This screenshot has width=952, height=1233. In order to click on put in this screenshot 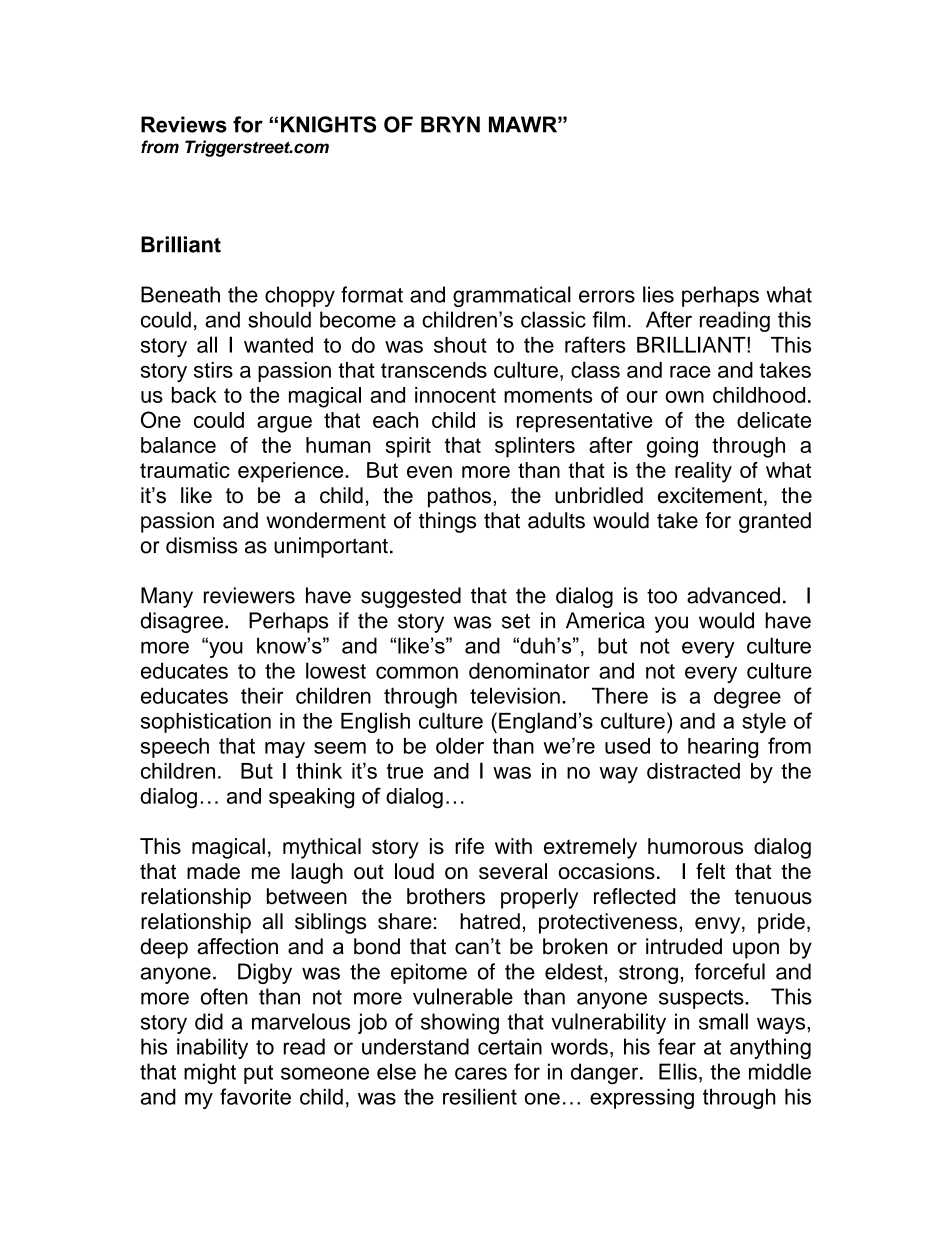, I will do `click(258, 1074)`.
